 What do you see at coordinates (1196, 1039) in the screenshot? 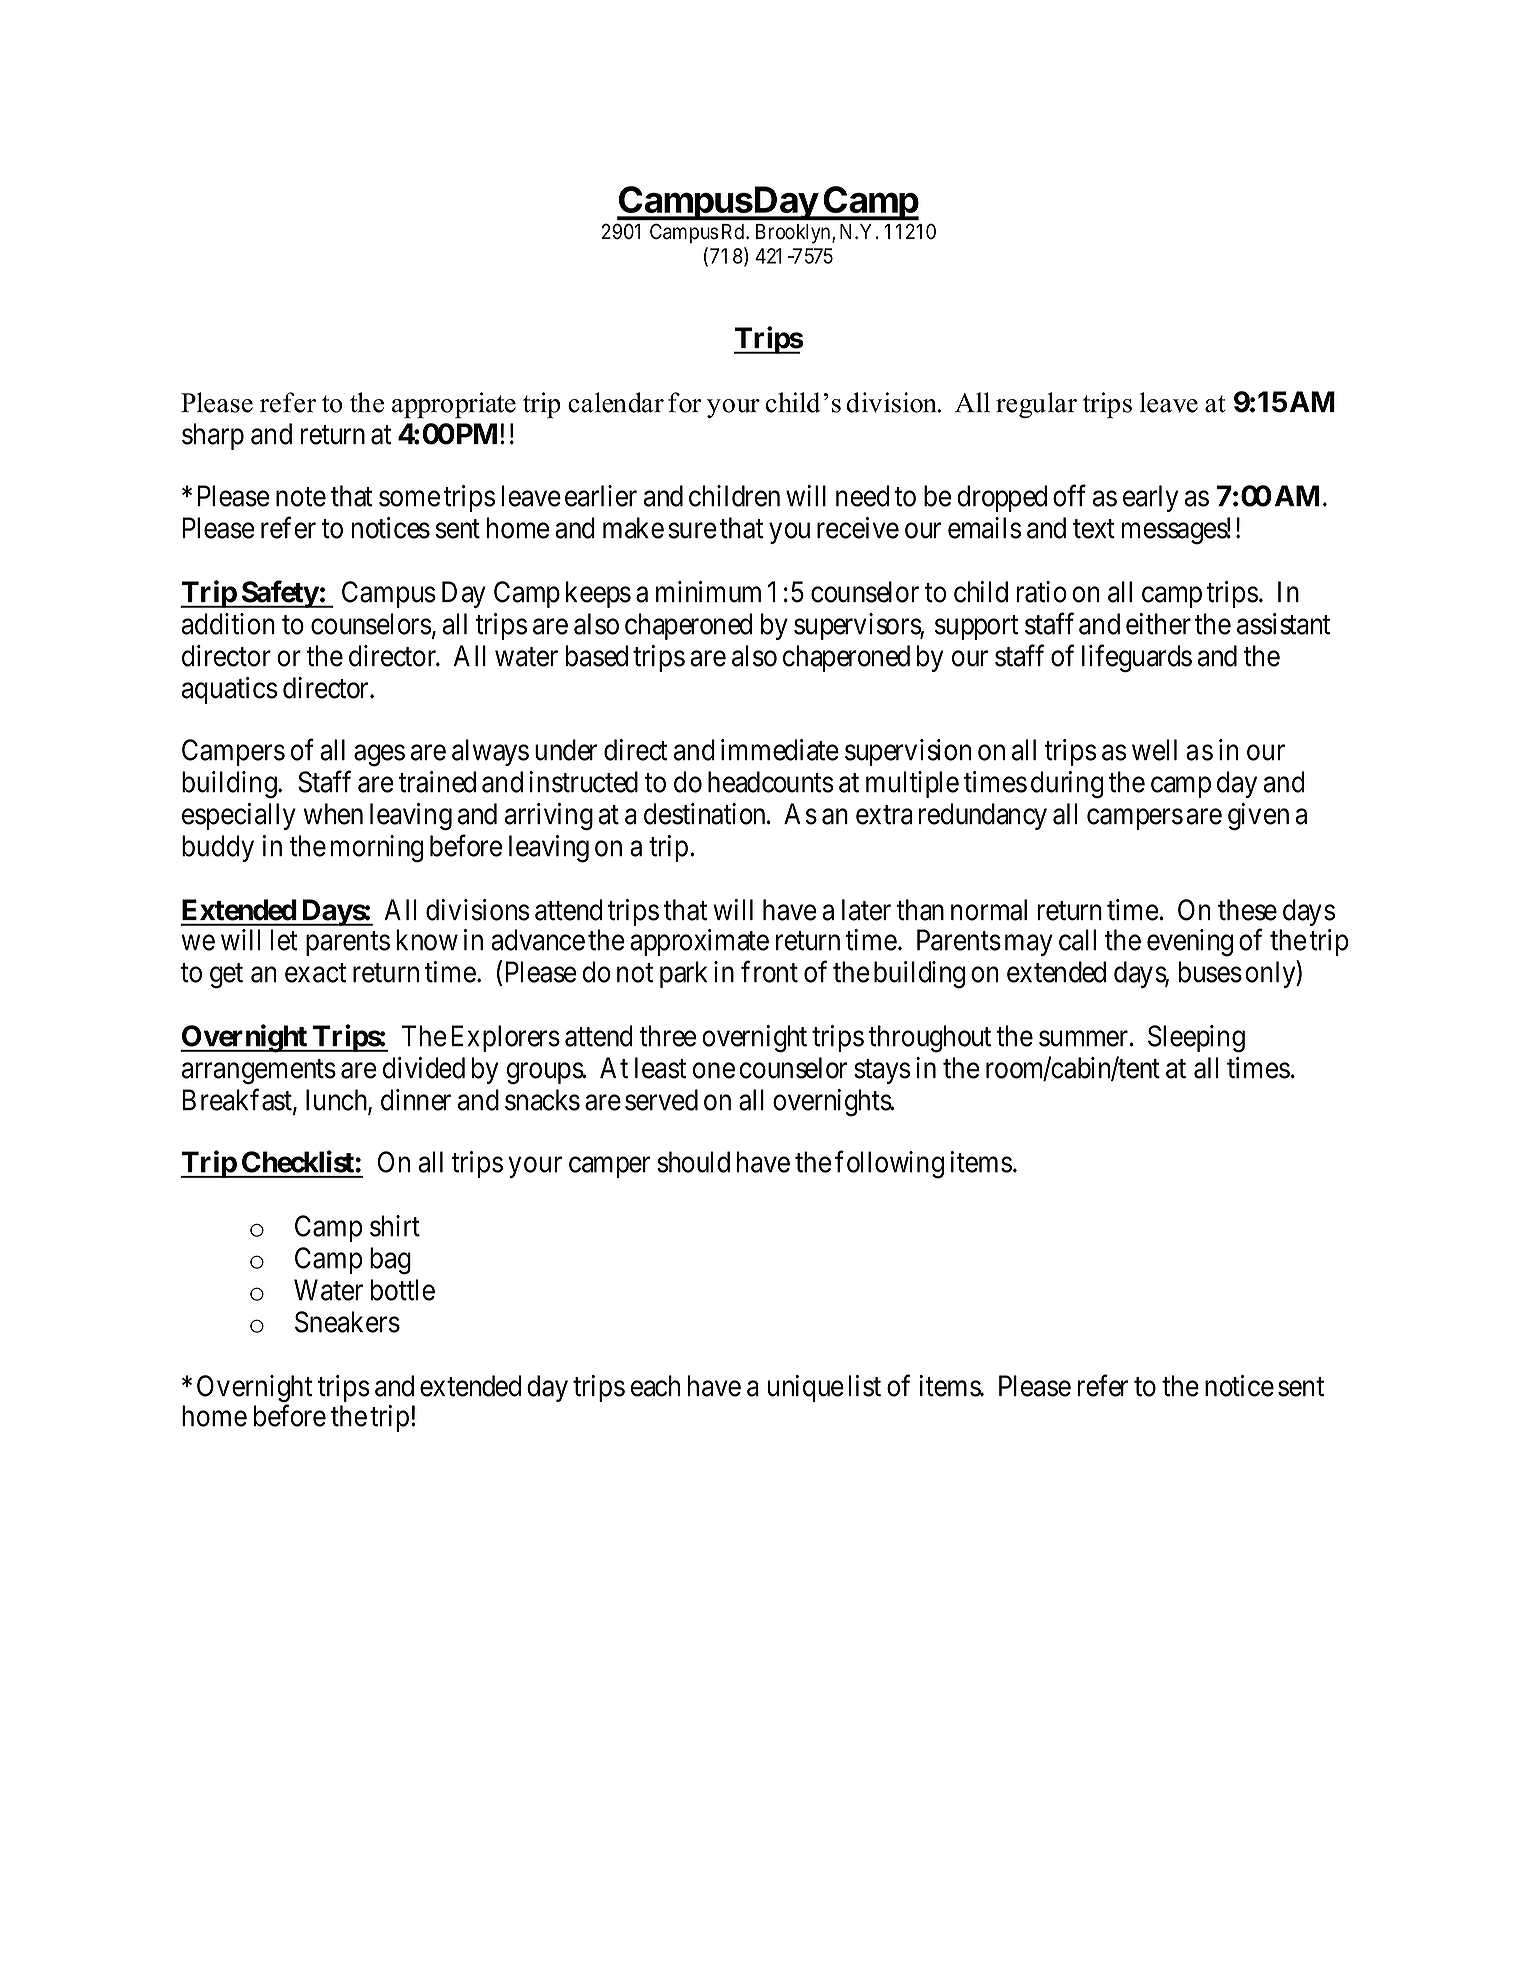
I see `Sleeping` at bounding box center [1196, 1039].
